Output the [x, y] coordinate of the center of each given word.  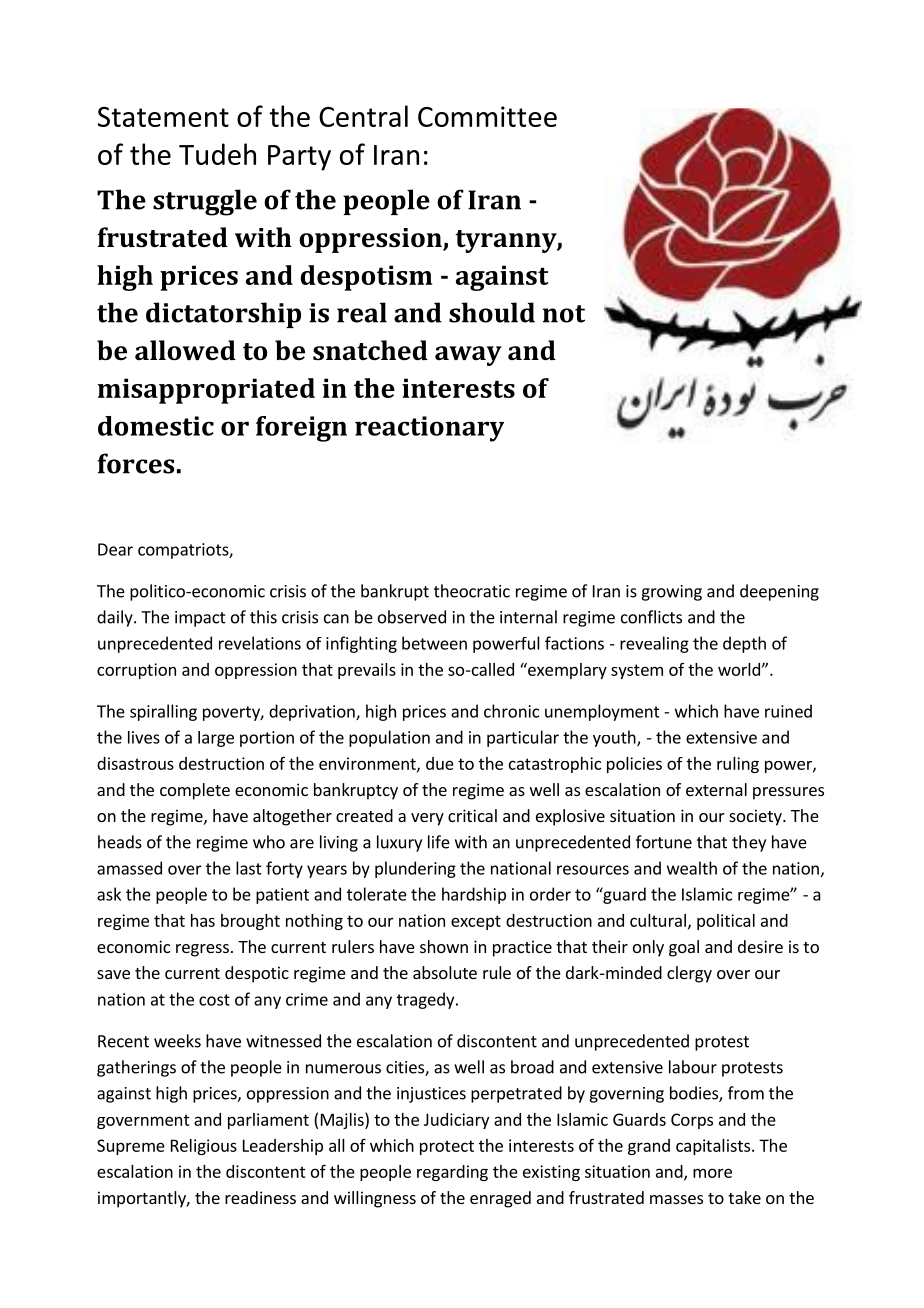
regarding [452, 1173]
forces [135, 463]
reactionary [429, 429]
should [492, 312]
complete [195, 791]
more [712, 1173]
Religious [204, 1147]
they [749, 843]
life [439, 842]
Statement [163, 117]
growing [671, 593]
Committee [487, 116]
